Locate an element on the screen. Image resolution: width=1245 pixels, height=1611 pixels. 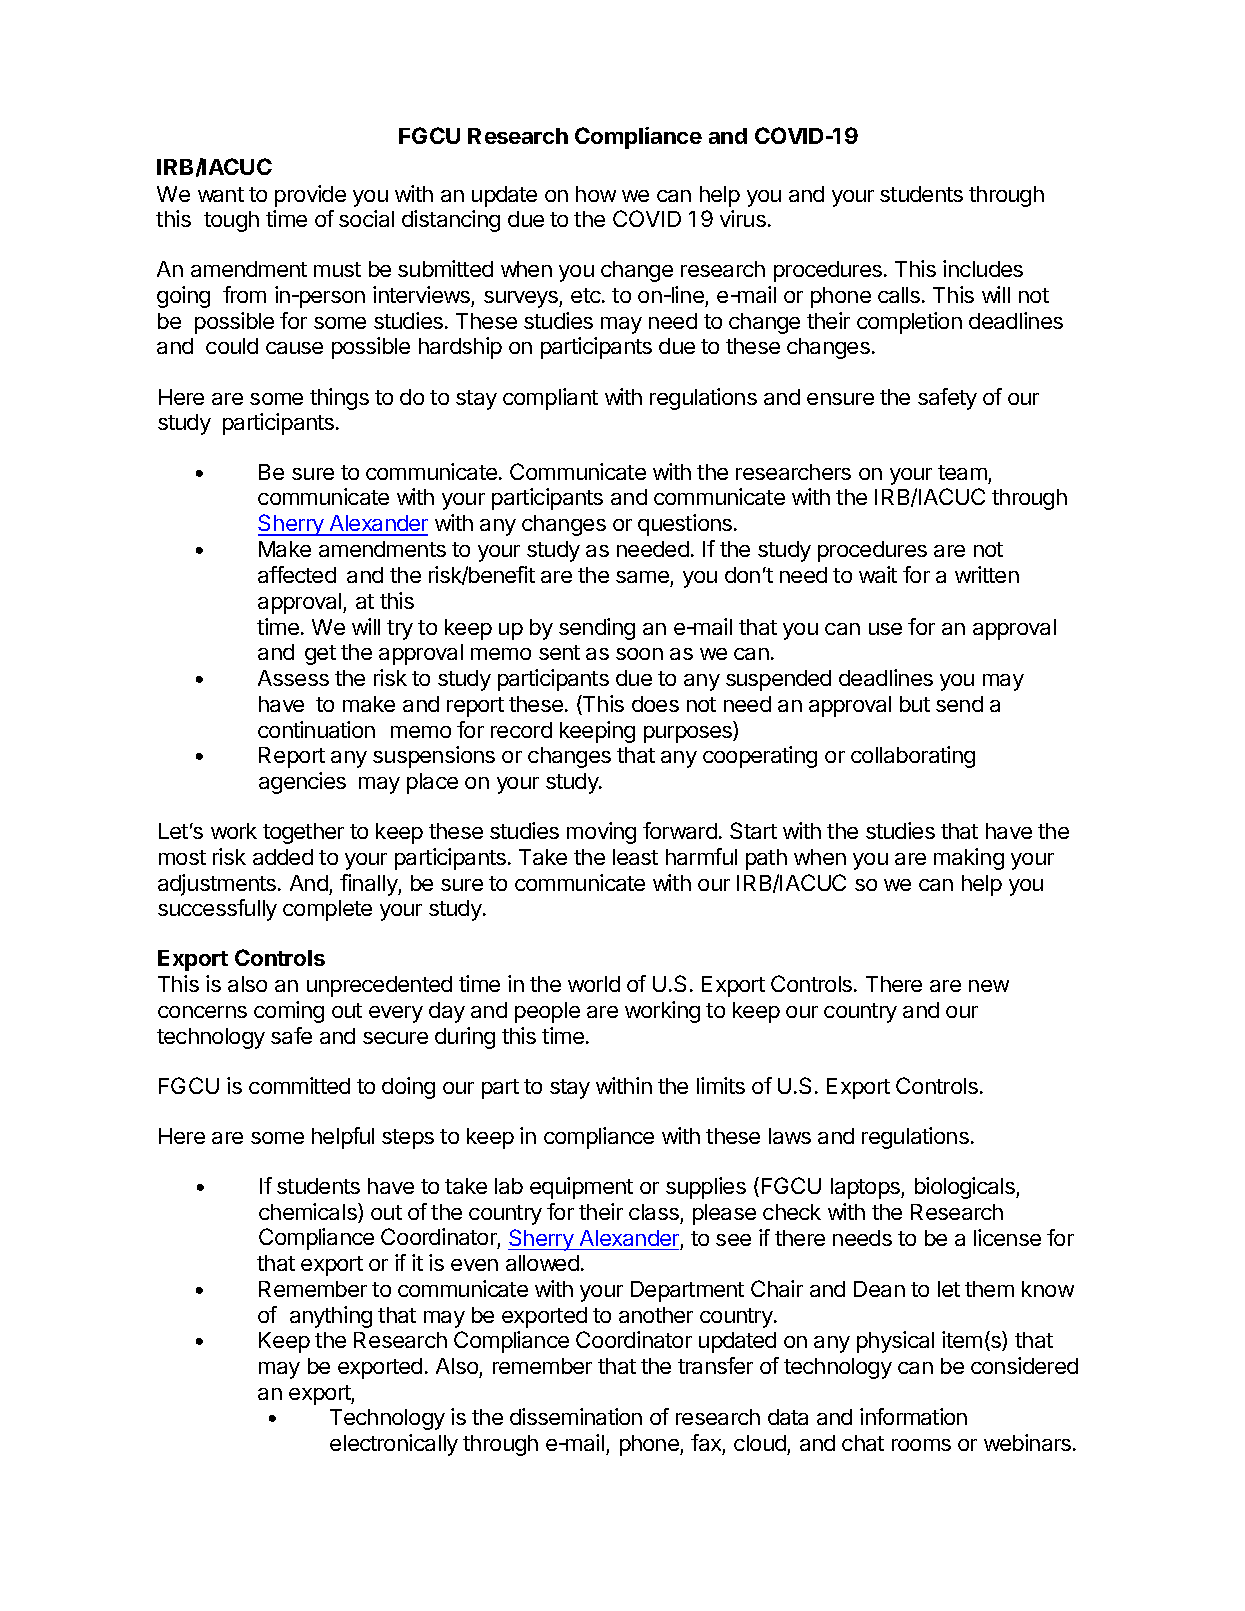
includes is located at coordinates (983, 268).
